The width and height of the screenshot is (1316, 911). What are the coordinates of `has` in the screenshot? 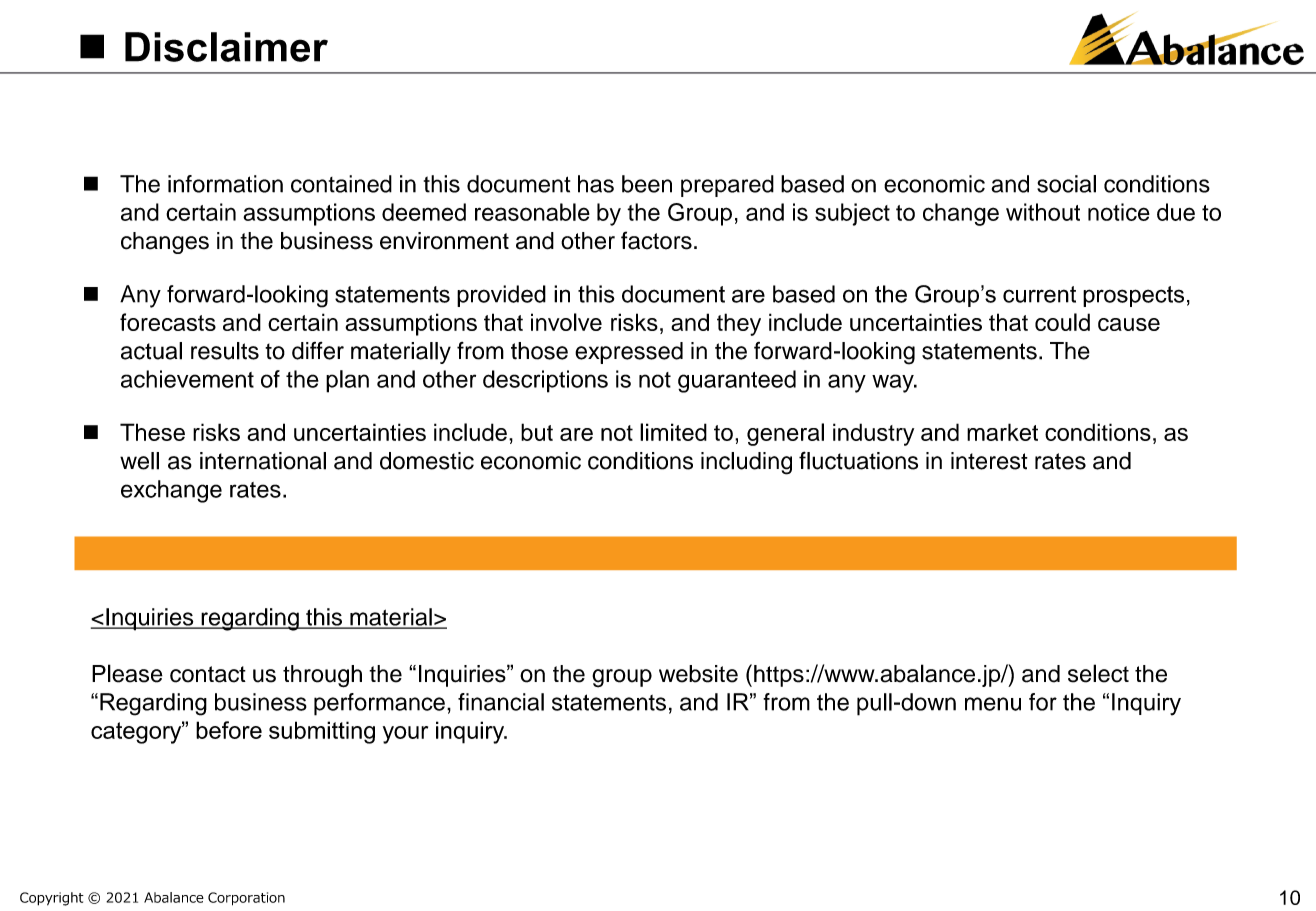 It's located at (596, 184).
